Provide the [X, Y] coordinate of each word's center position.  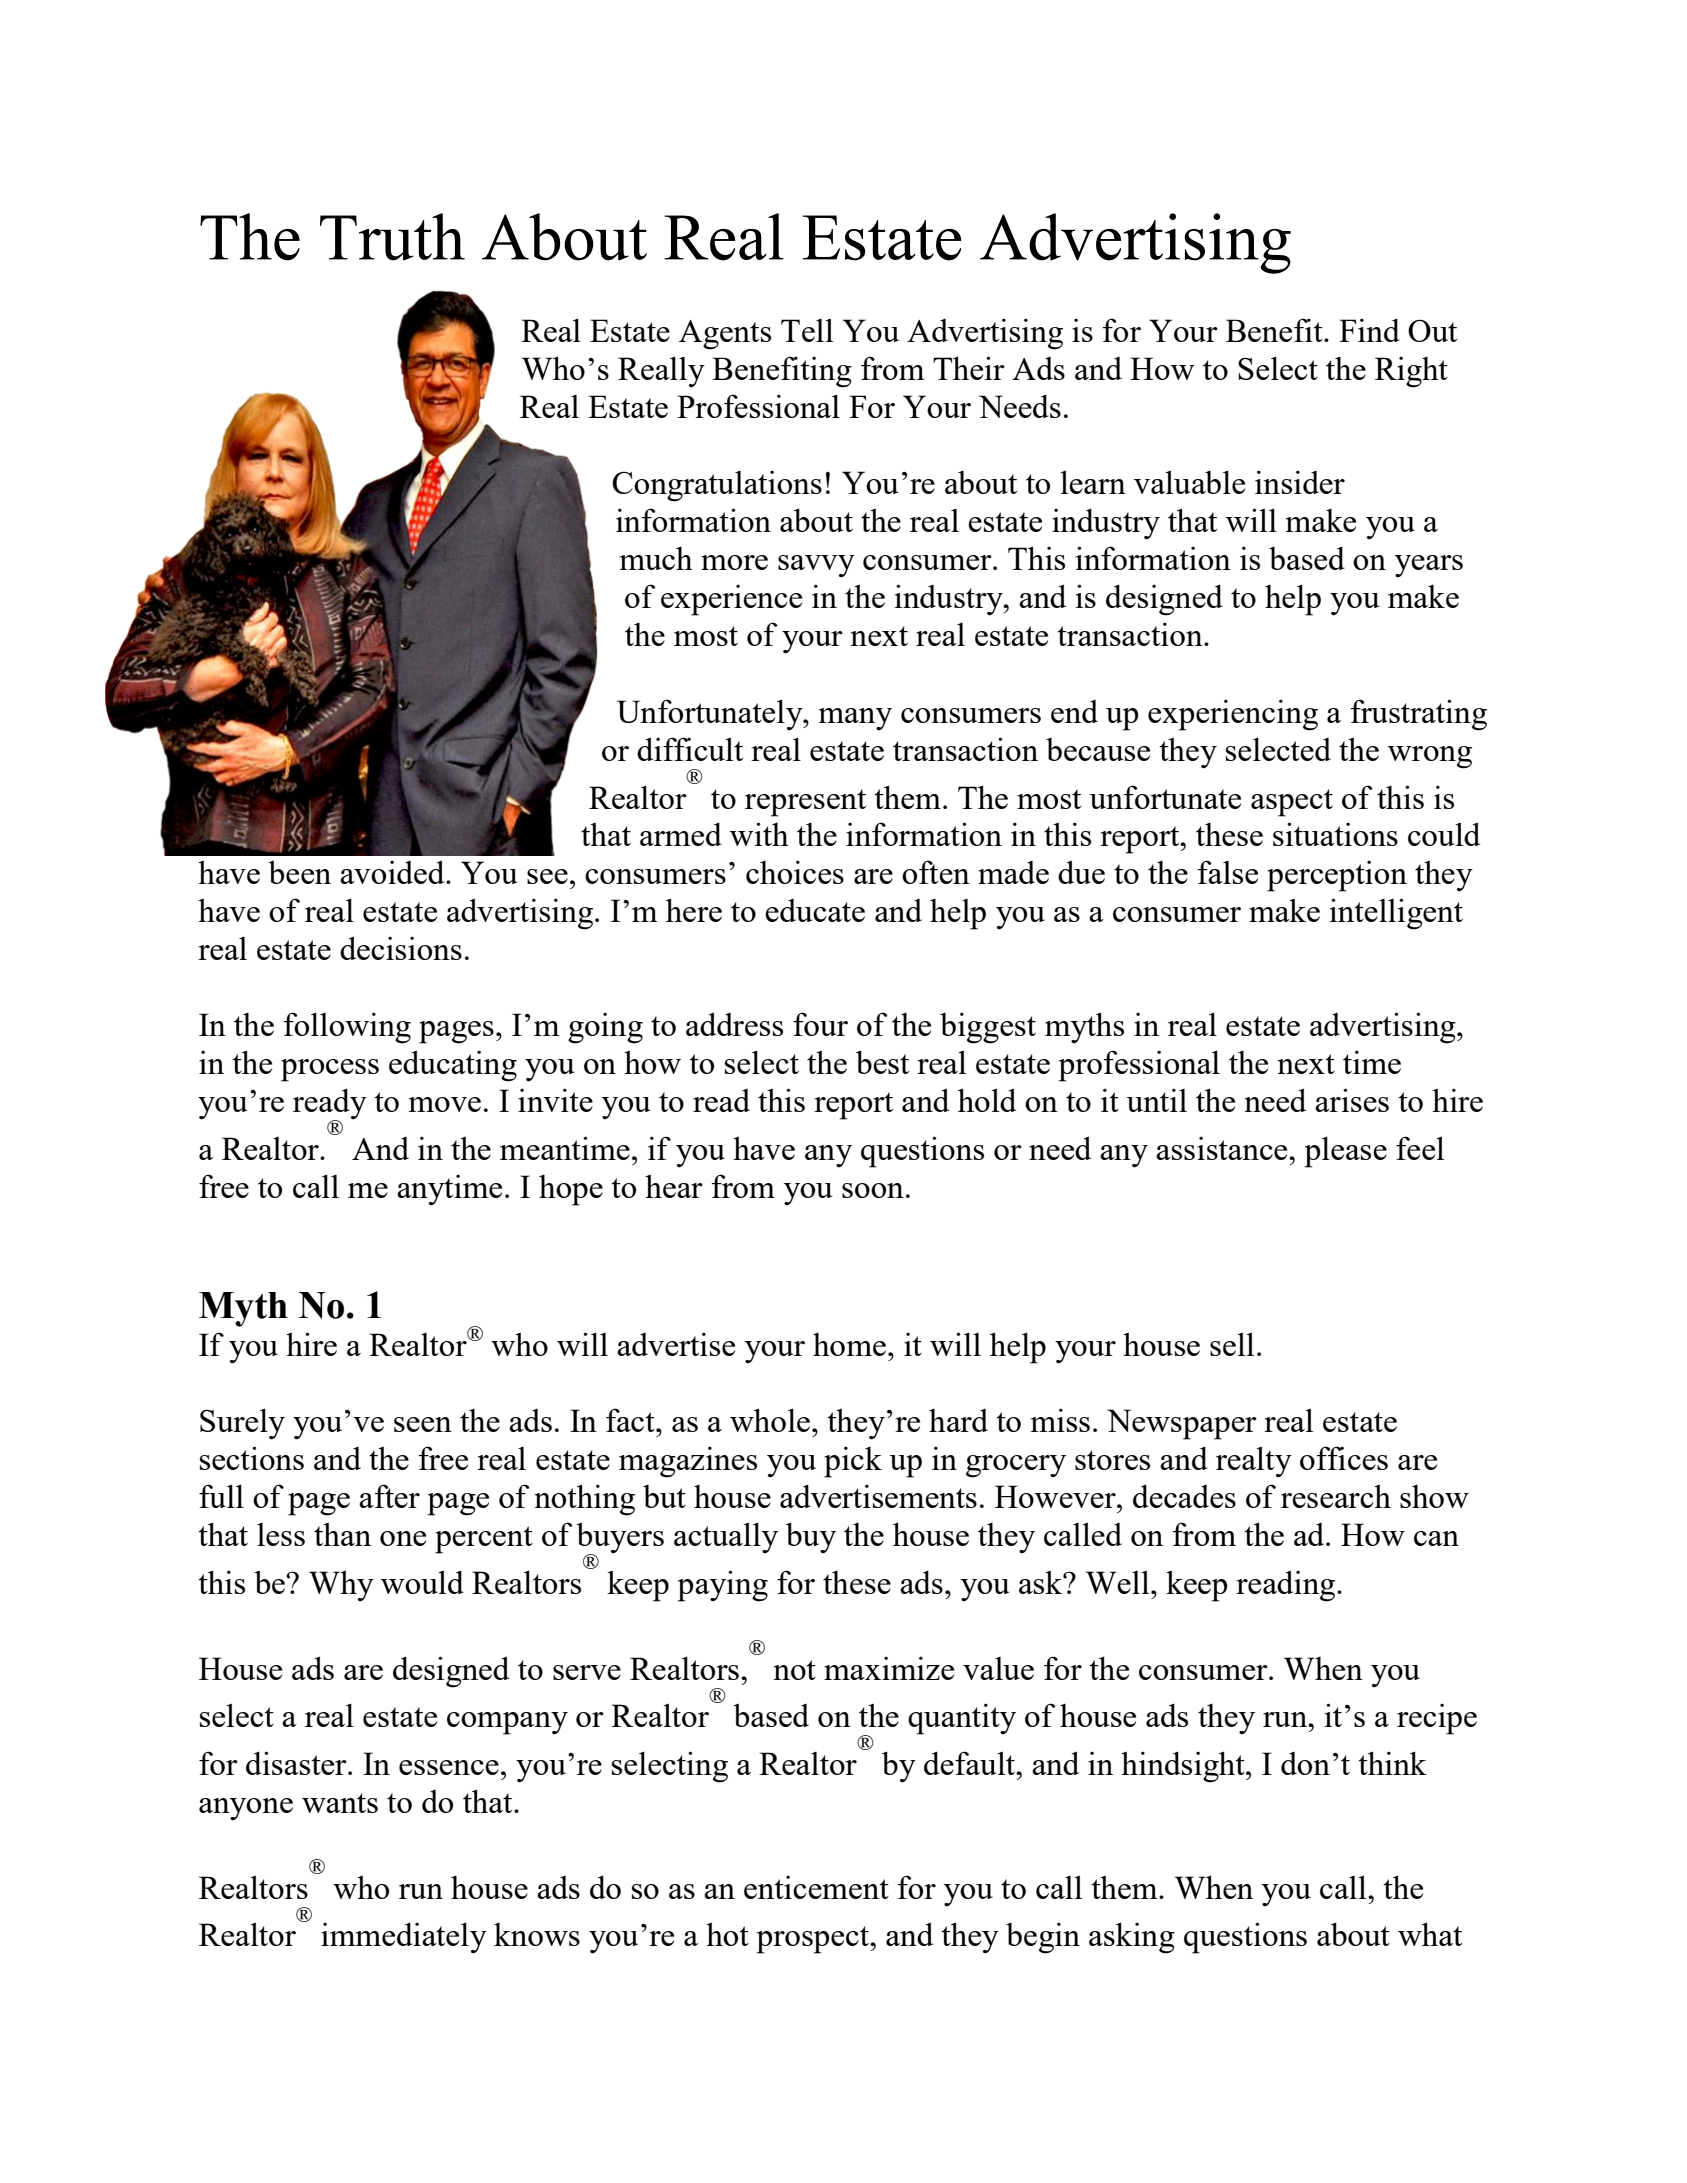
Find [1369, 330]
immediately [404, 1938]
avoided [393, 872]
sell [1232, 1344]
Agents [725, 335]
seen [423, 1424]
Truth [392, 237]
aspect [1292, 803]
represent [805, 803]
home [849, 1344]
